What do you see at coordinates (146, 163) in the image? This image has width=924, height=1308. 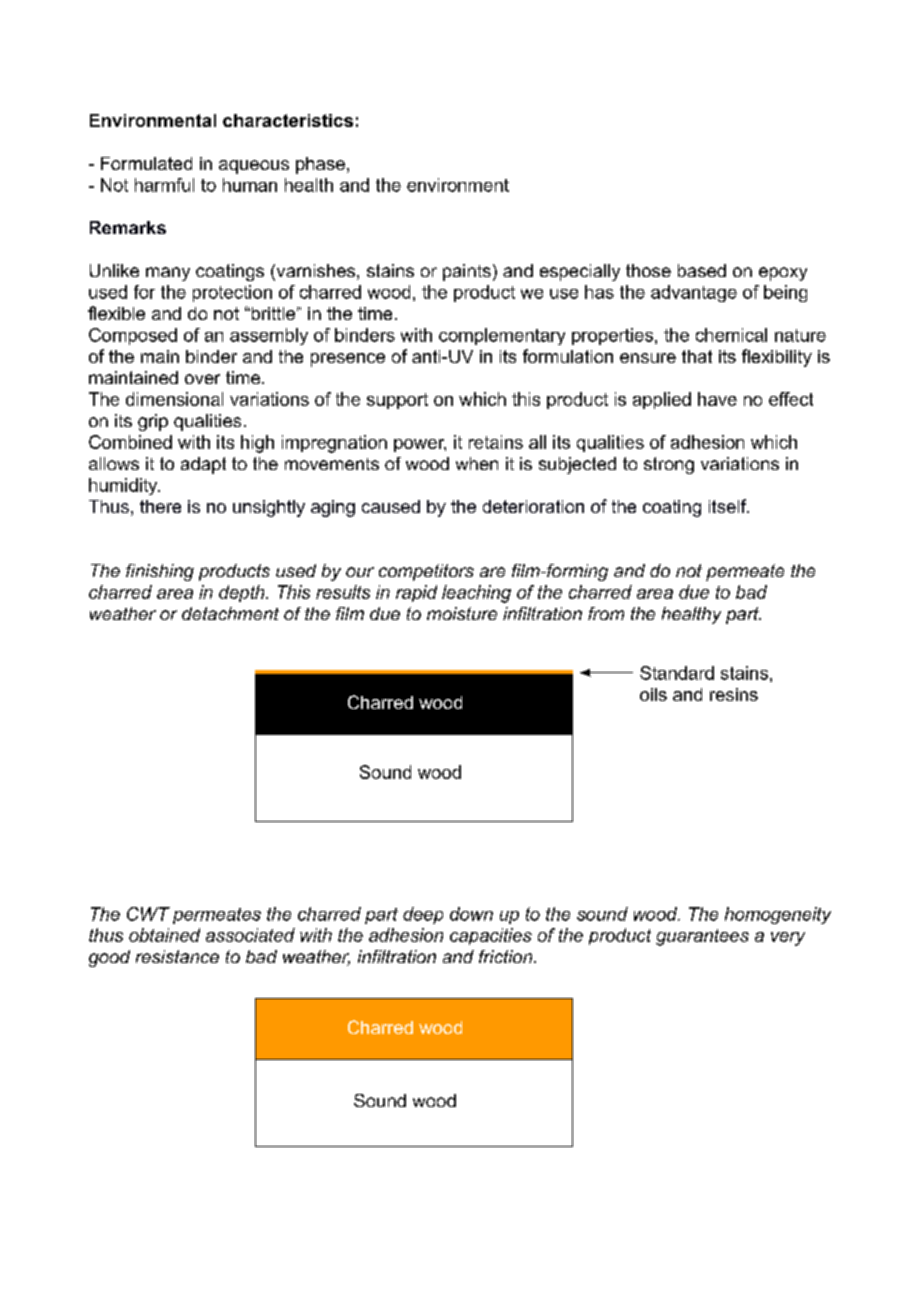 I see `Formulated` at bounding box center [146, 163].
